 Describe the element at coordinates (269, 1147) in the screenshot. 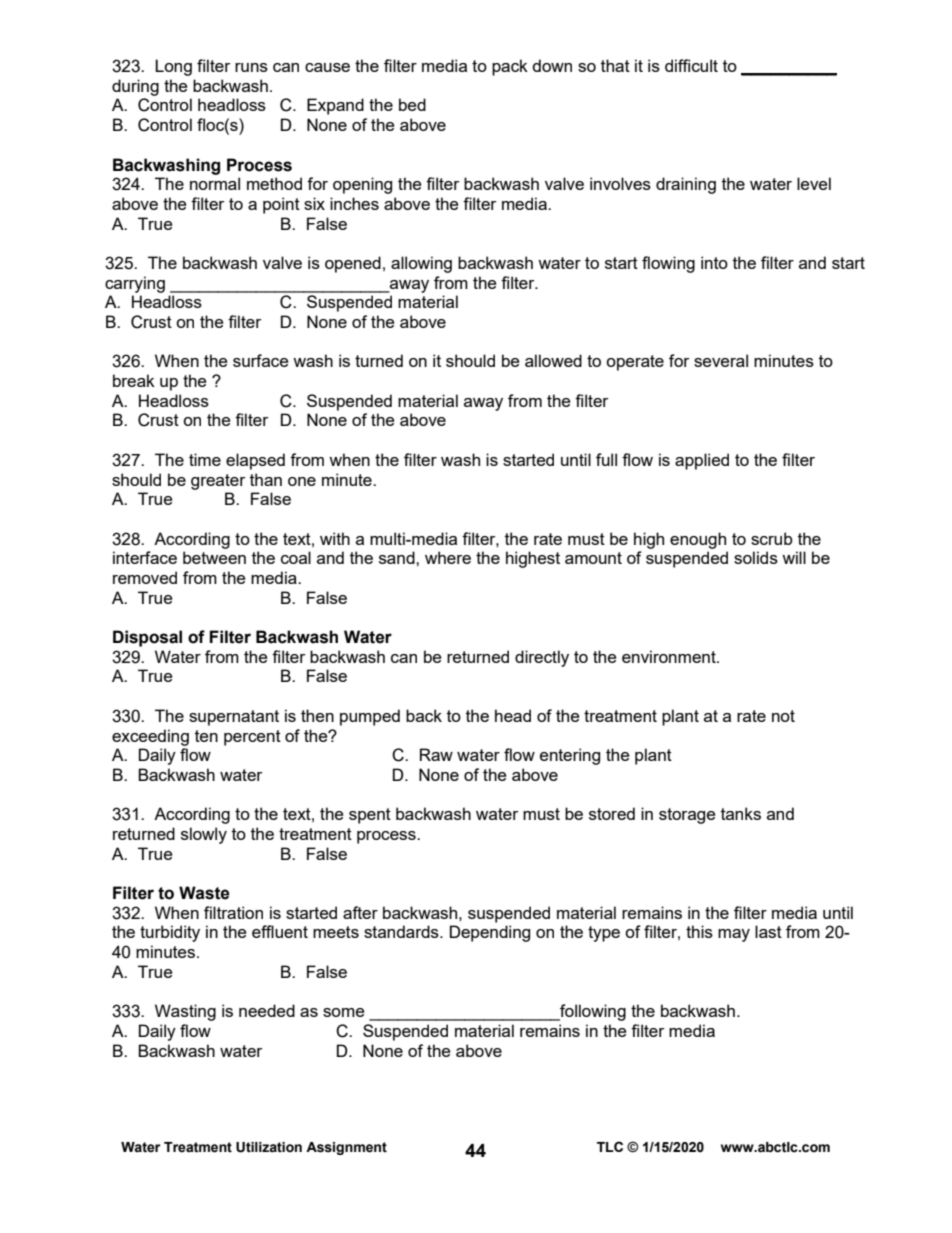

I see `Utilization` at that location.
